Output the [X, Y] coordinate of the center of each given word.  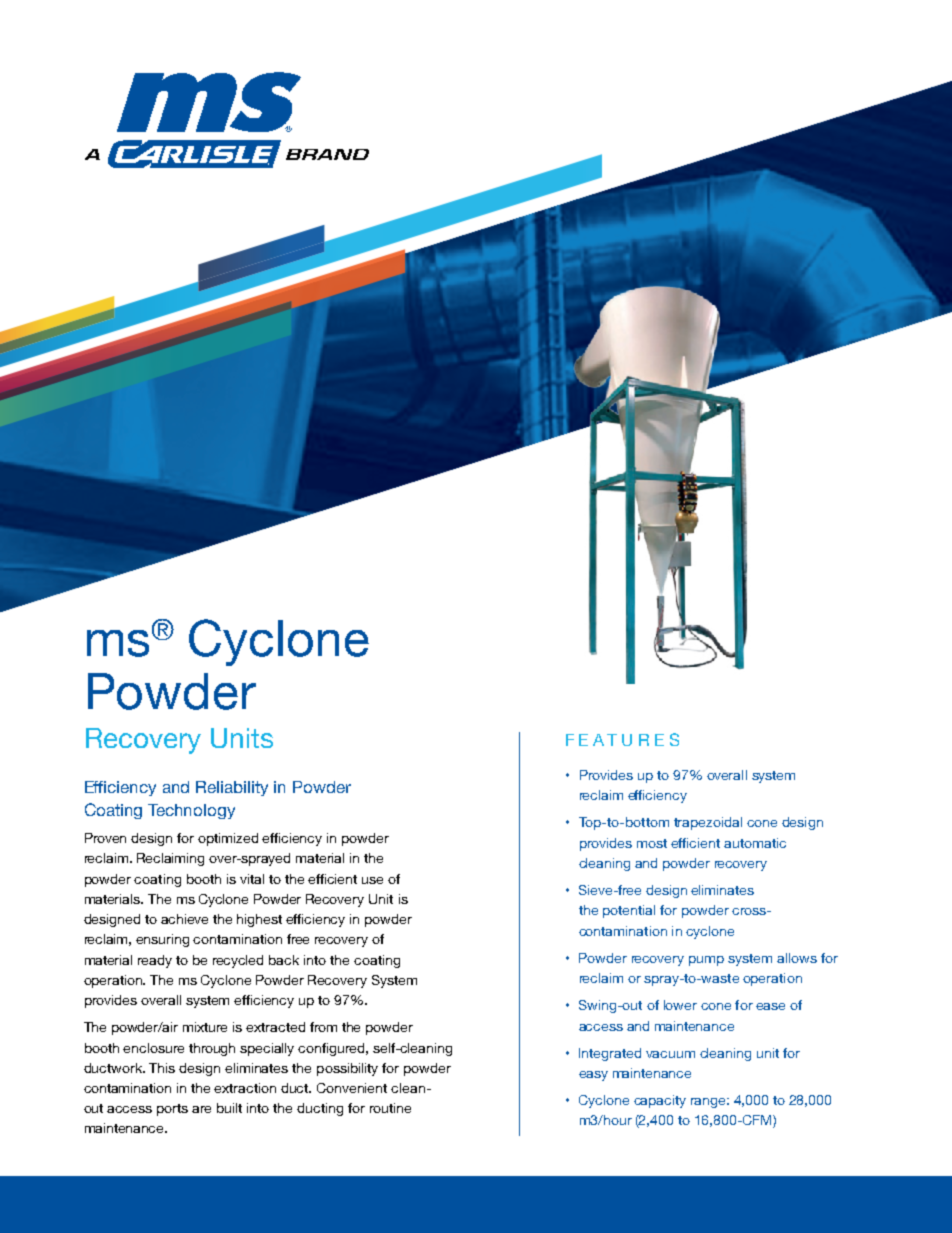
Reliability [232, 788]
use [372, 880]
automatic [755, 843]
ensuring [162, 940]
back [284, 960]
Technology [191, 811]
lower [680, 1005]
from [323, 1027]
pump [706, 961]
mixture [205, 1027]
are [201, 1109]
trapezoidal [708, 823]
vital [252, 879]
